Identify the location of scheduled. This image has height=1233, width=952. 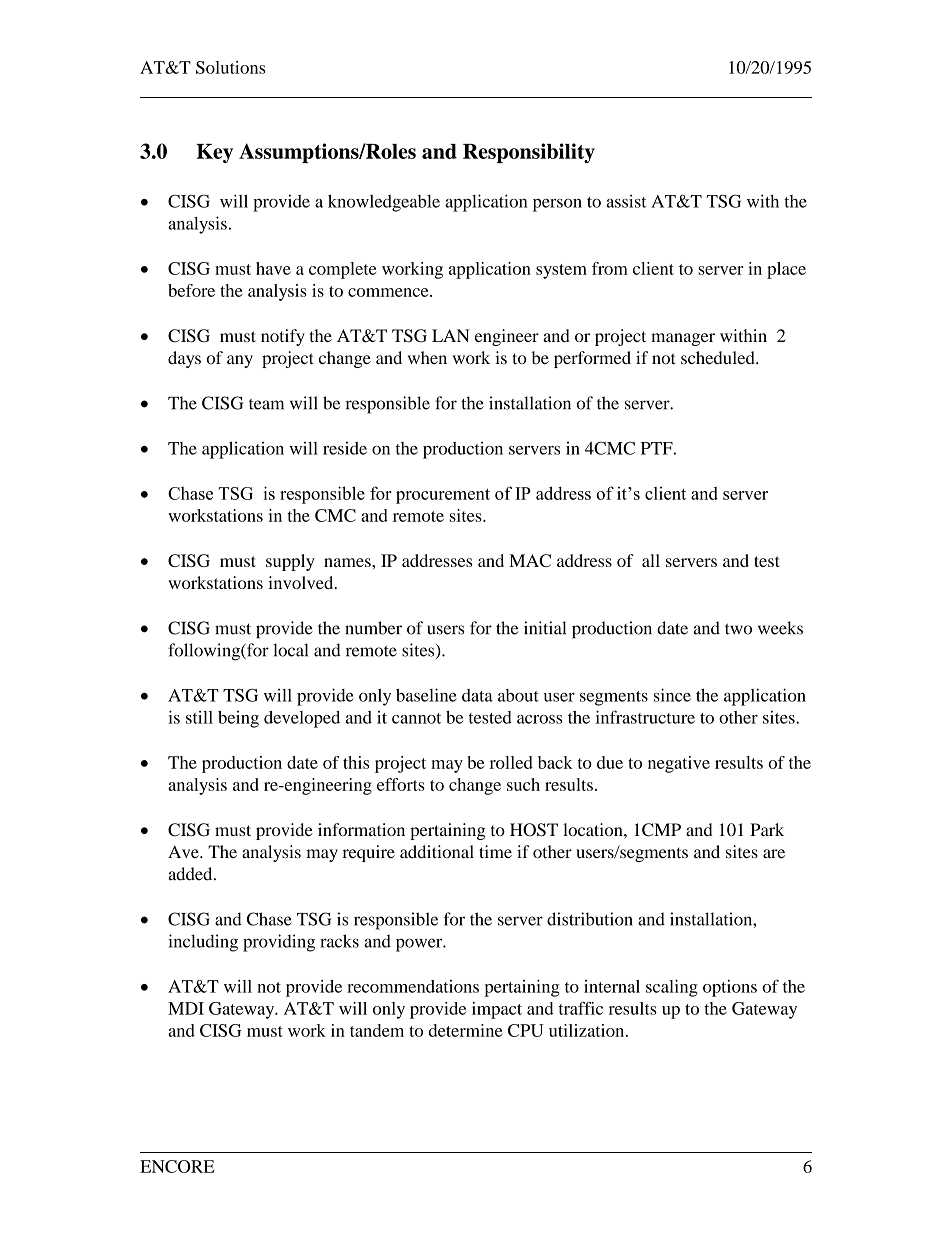
(719, 357).
